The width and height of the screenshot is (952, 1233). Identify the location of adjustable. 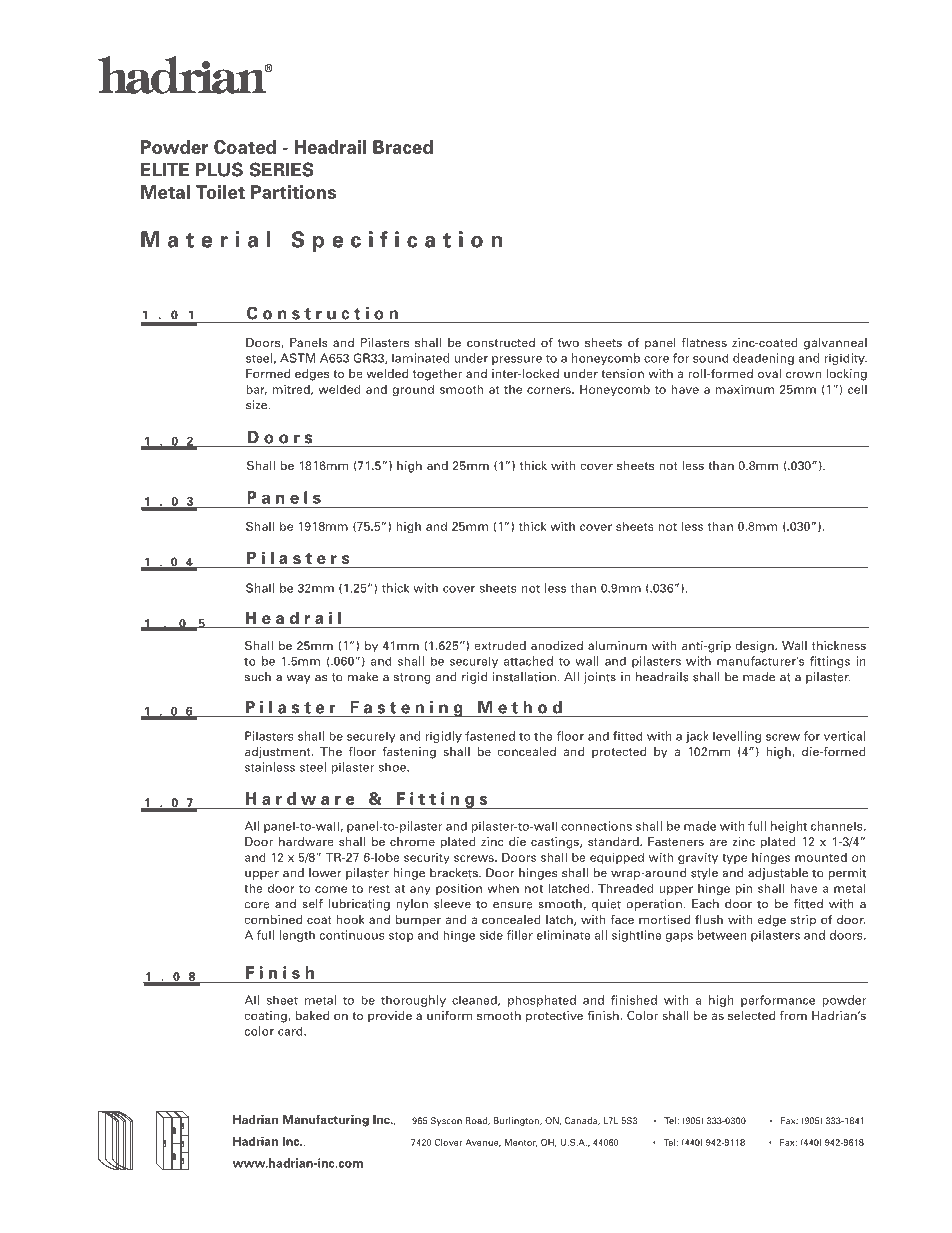
(778, 874).
